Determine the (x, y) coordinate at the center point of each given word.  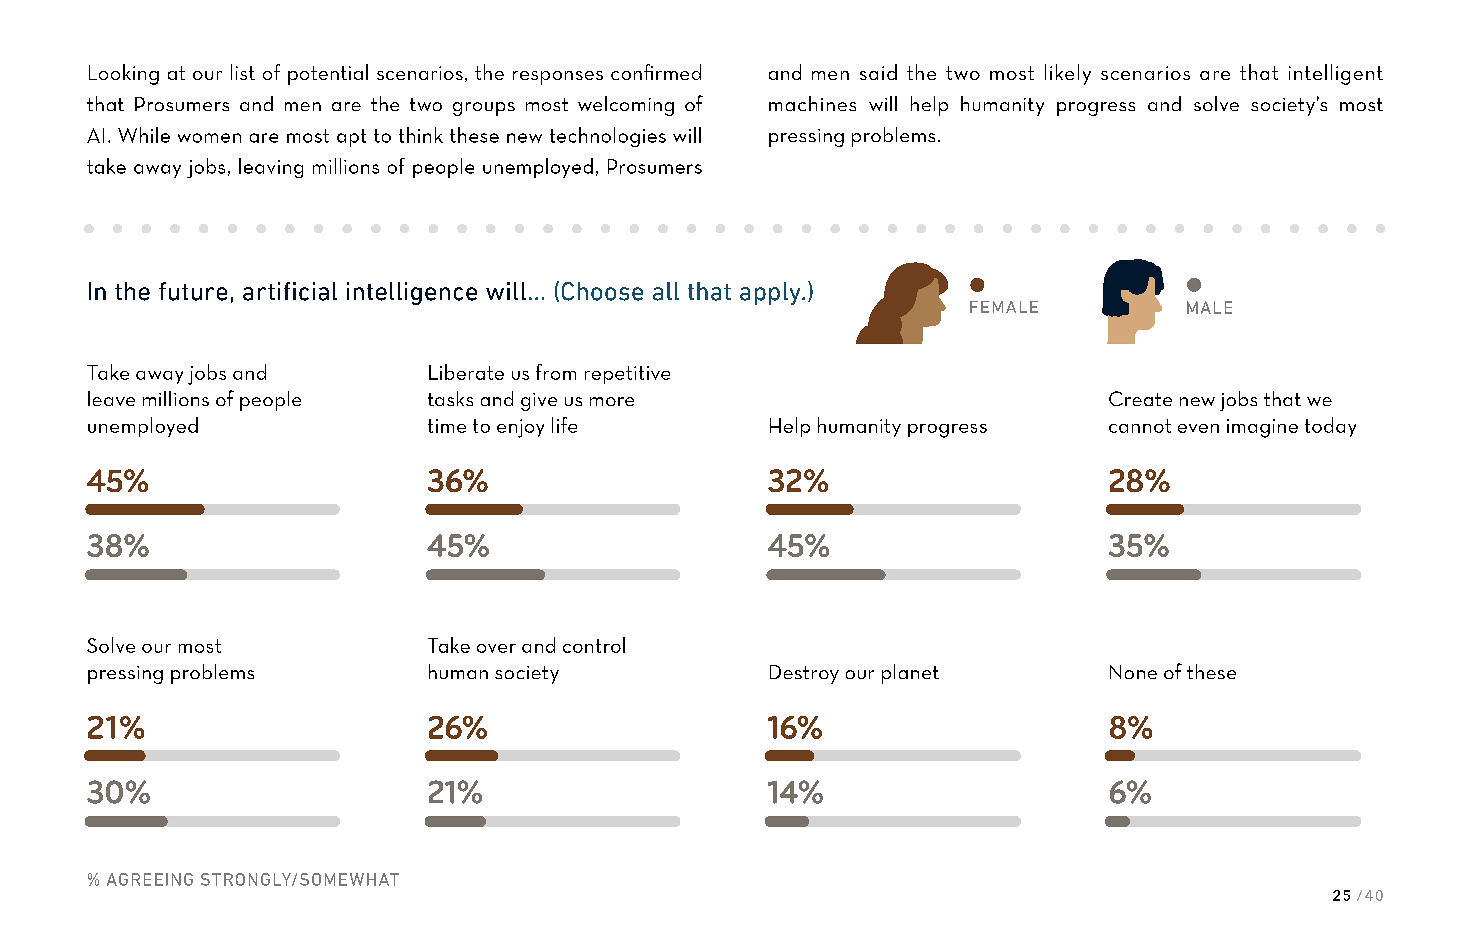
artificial (290, 291)
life (564, 425)
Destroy (804, 674)
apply (771, 293)
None (1133, 672)
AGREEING (150, 879)
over (496, 648)
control (594, 645)
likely (1068, 74)
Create (1140, 398)
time (447, 426)
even (1198, 428)
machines (812, 103)
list (243, 72)
